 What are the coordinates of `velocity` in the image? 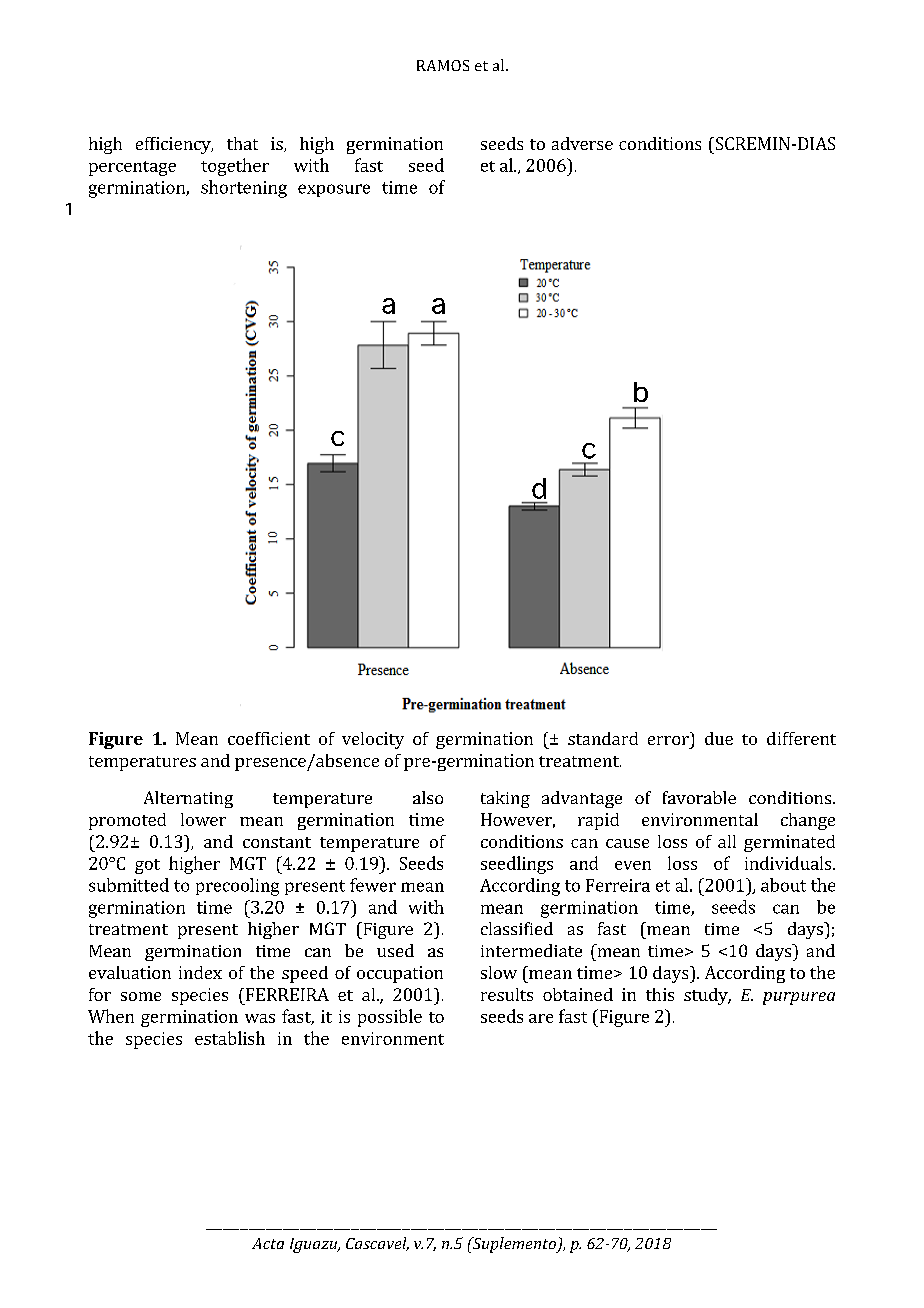 It's located at (373, 740).
